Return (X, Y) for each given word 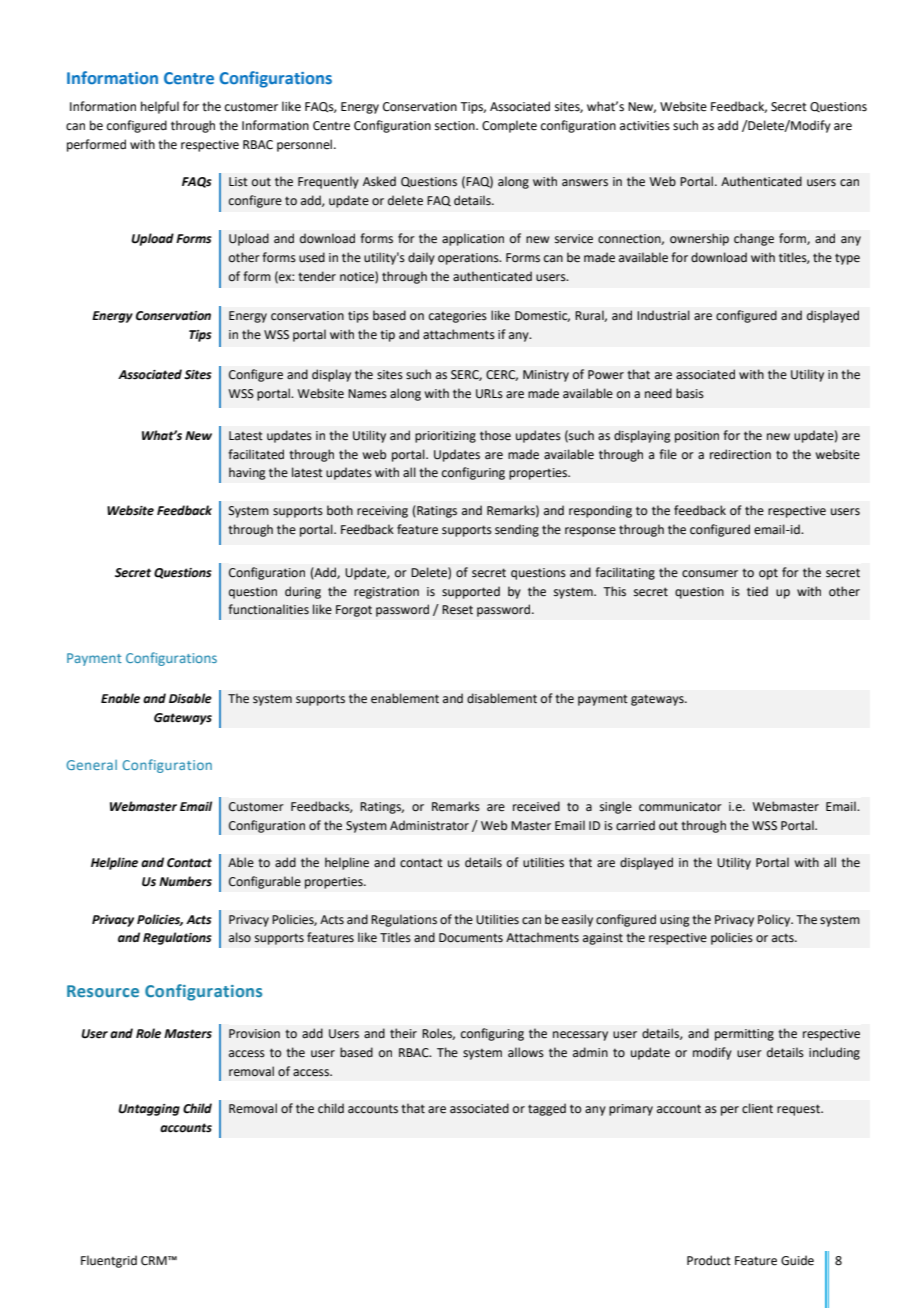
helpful (160, 107)
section (456, 126)
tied (757, 591)
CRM (155, 1261)
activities (645, 126)
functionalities (268, 609)
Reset (457, 610)
